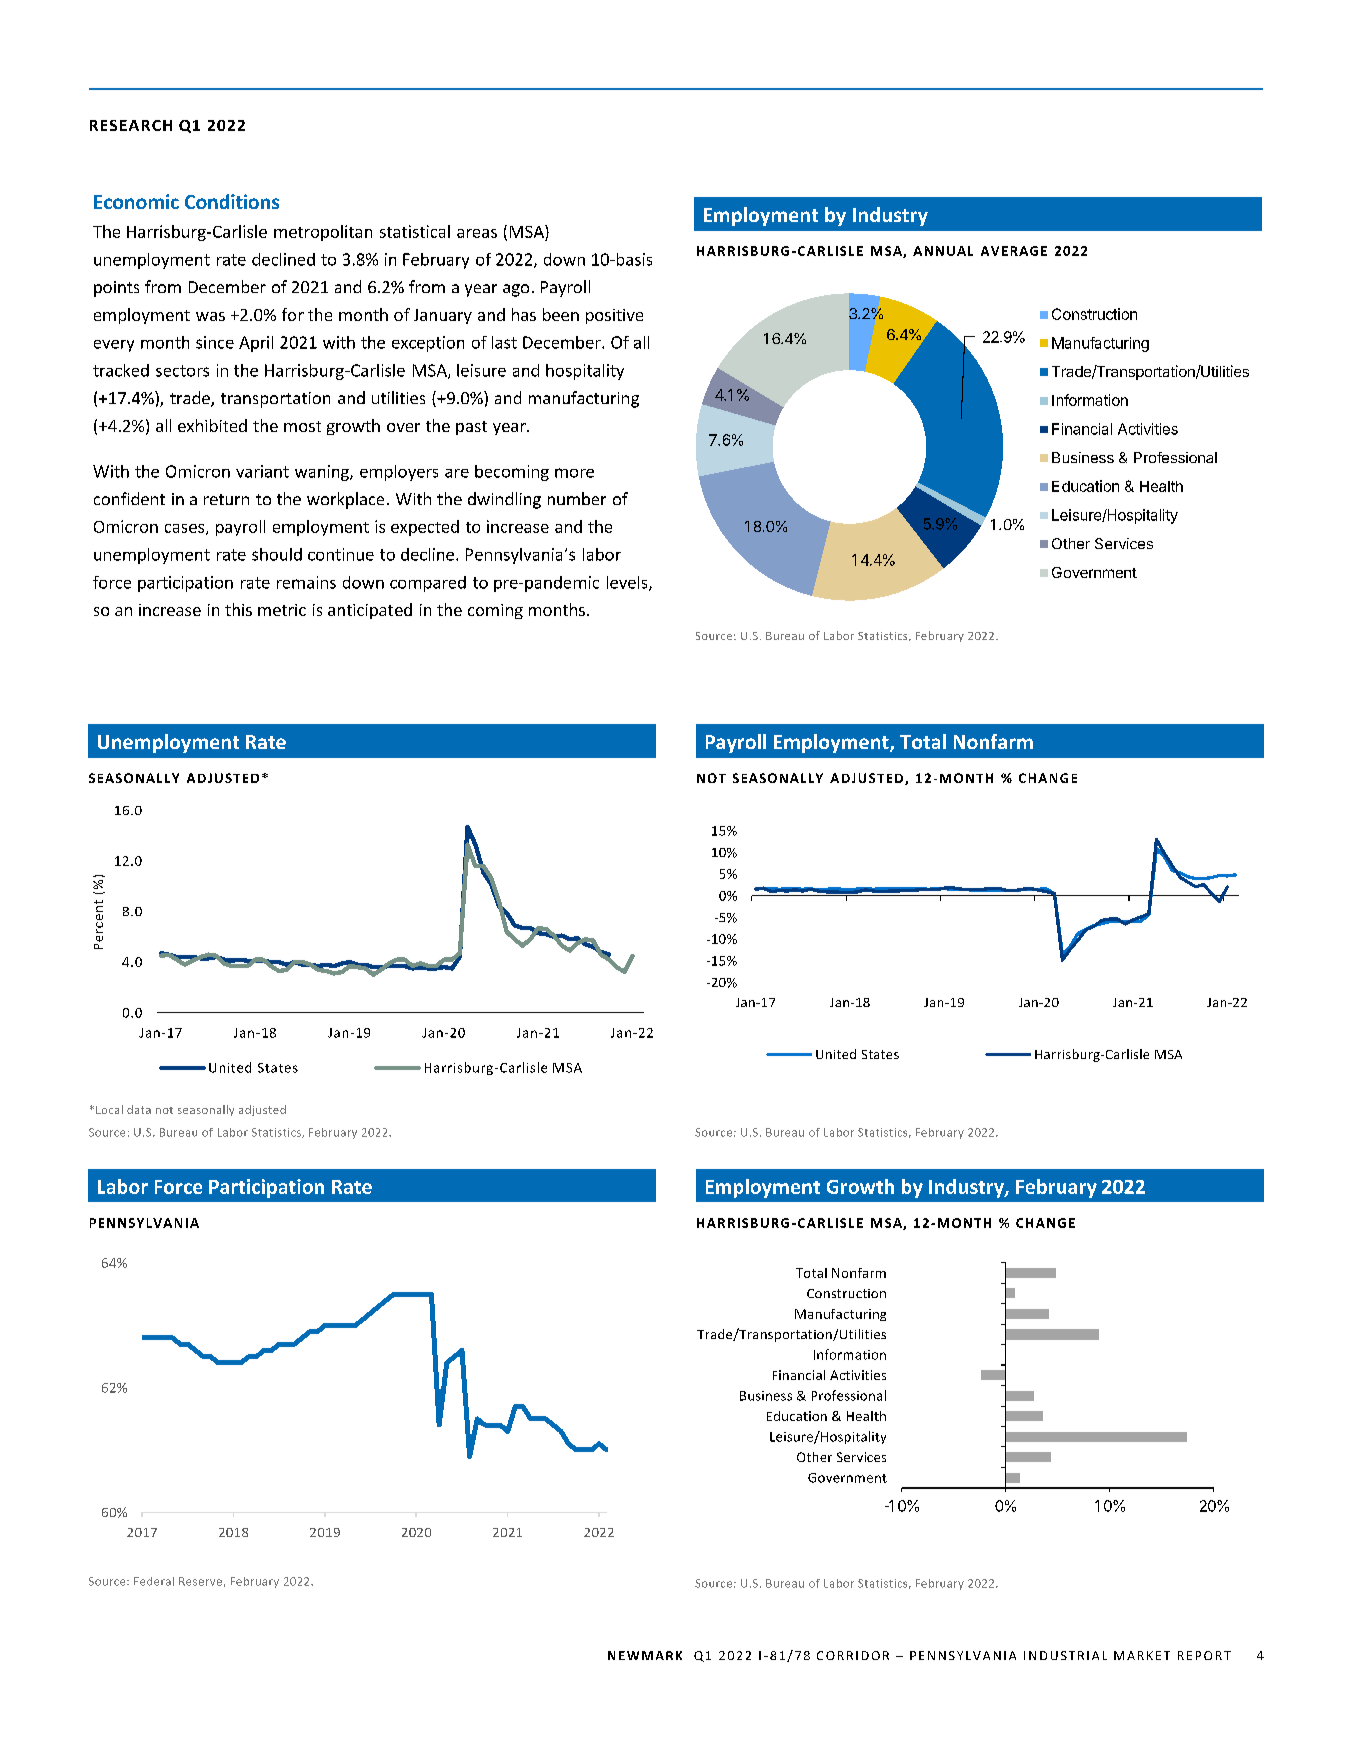  What do you see at coordinates (577, 498) in the document?
I see `number` at bounding box center [577, 498].
